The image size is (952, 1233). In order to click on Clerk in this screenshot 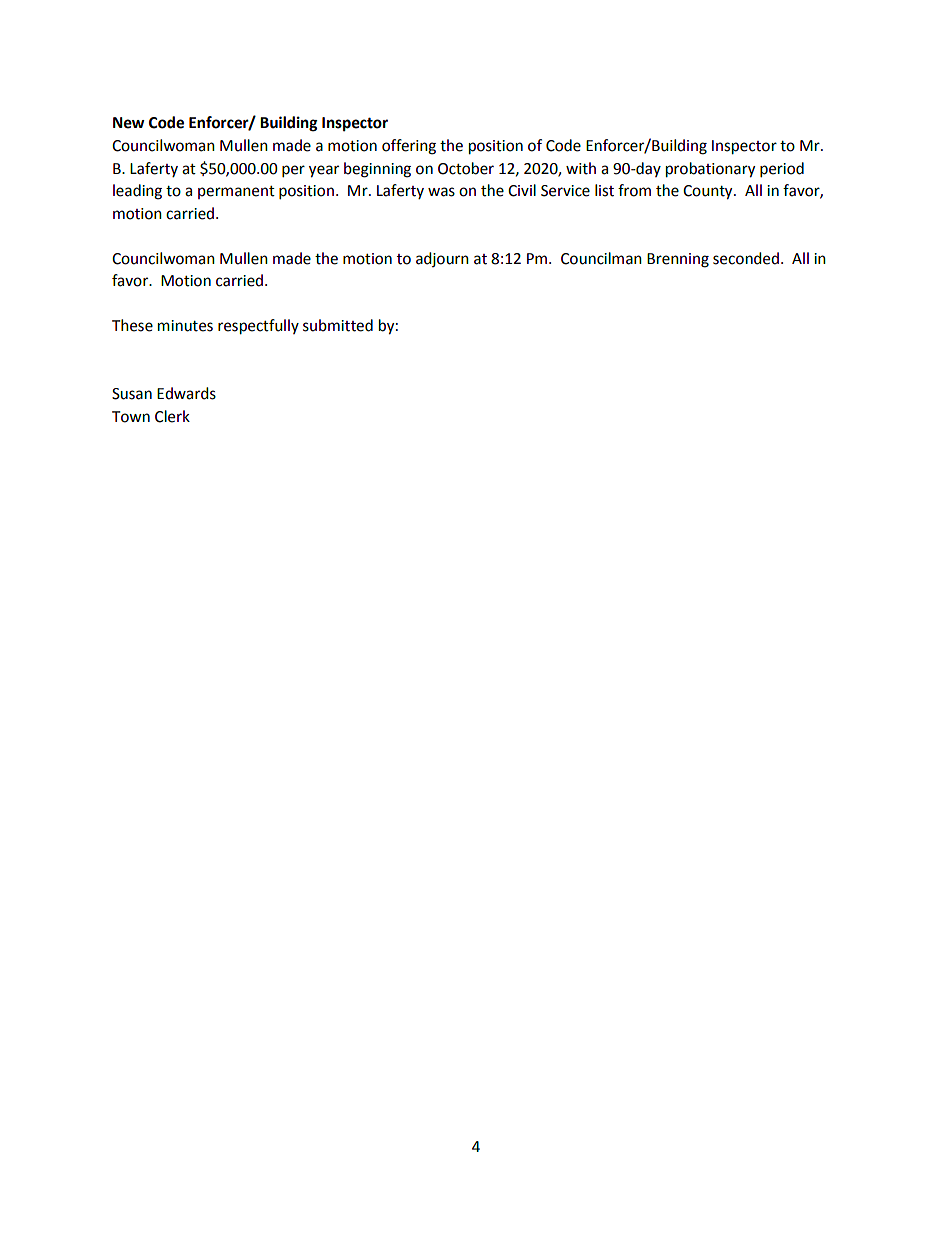, I will do `click(172, 416)`.
